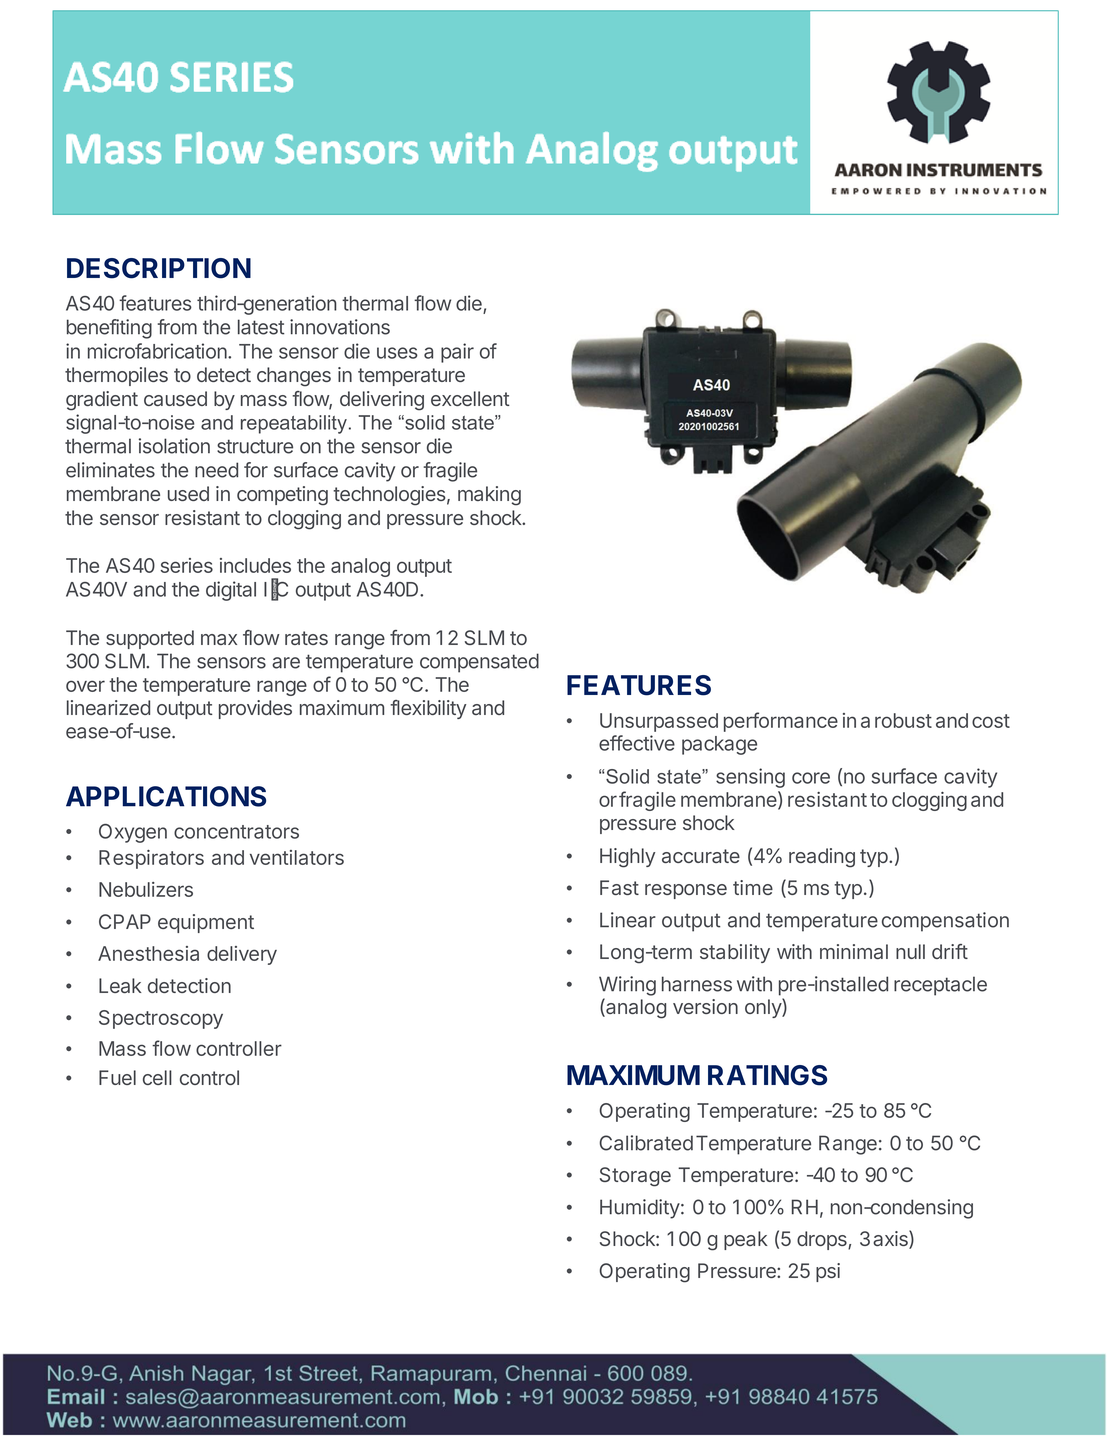 The image size is (1110, 1436). What do you see at coordinates (910, 951) in the screenshot?
I see `null` at bounding box center [910, 951].
